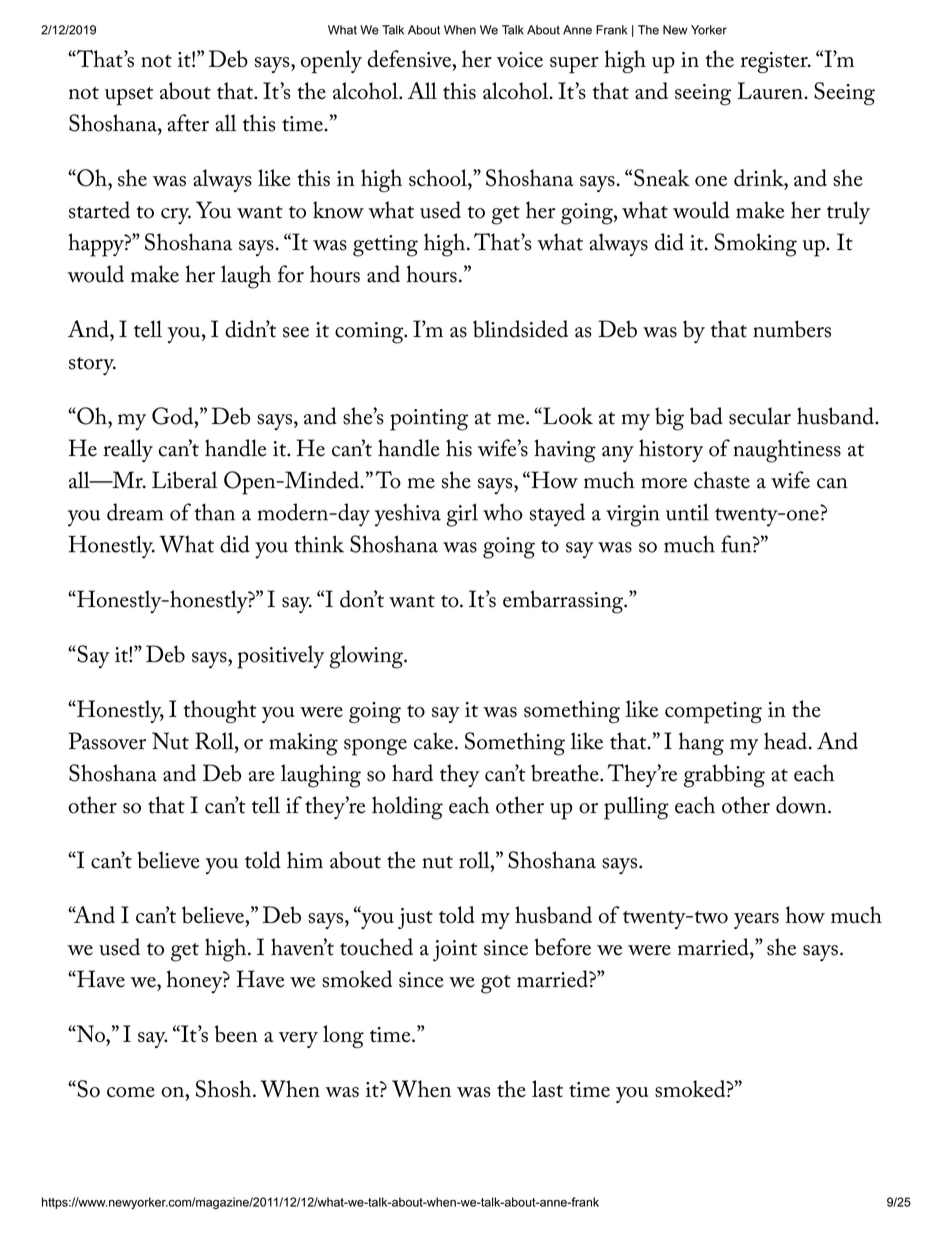 The image size is (952, 1233). I want to click on girl, so click(462, 515).
